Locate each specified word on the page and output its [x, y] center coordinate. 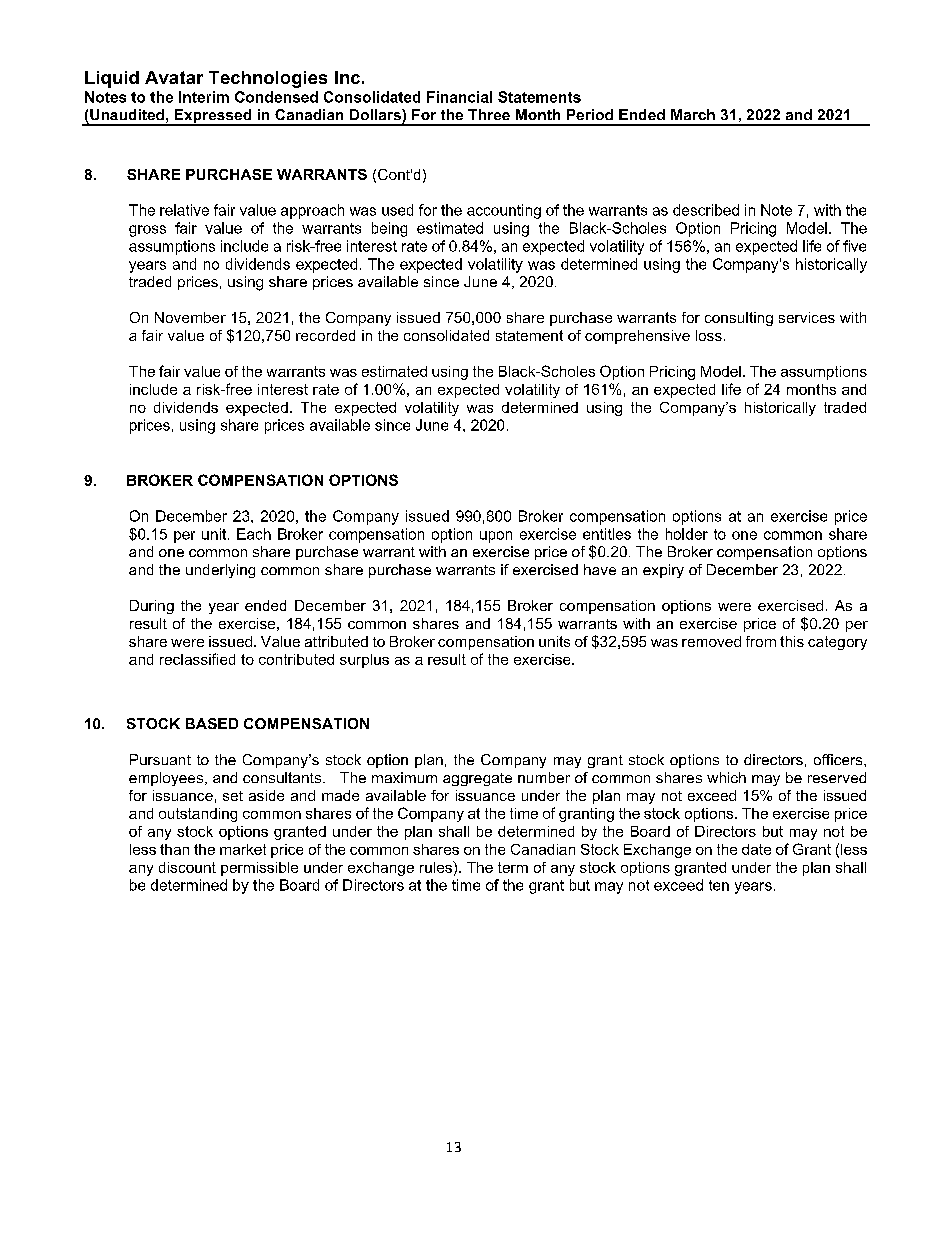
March [693, 114]
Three [489, 114]
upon [496, 537]
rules [437, 867]
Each [254, 534]
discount [187, 867]
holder [687, 534]
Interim [204, 97]
